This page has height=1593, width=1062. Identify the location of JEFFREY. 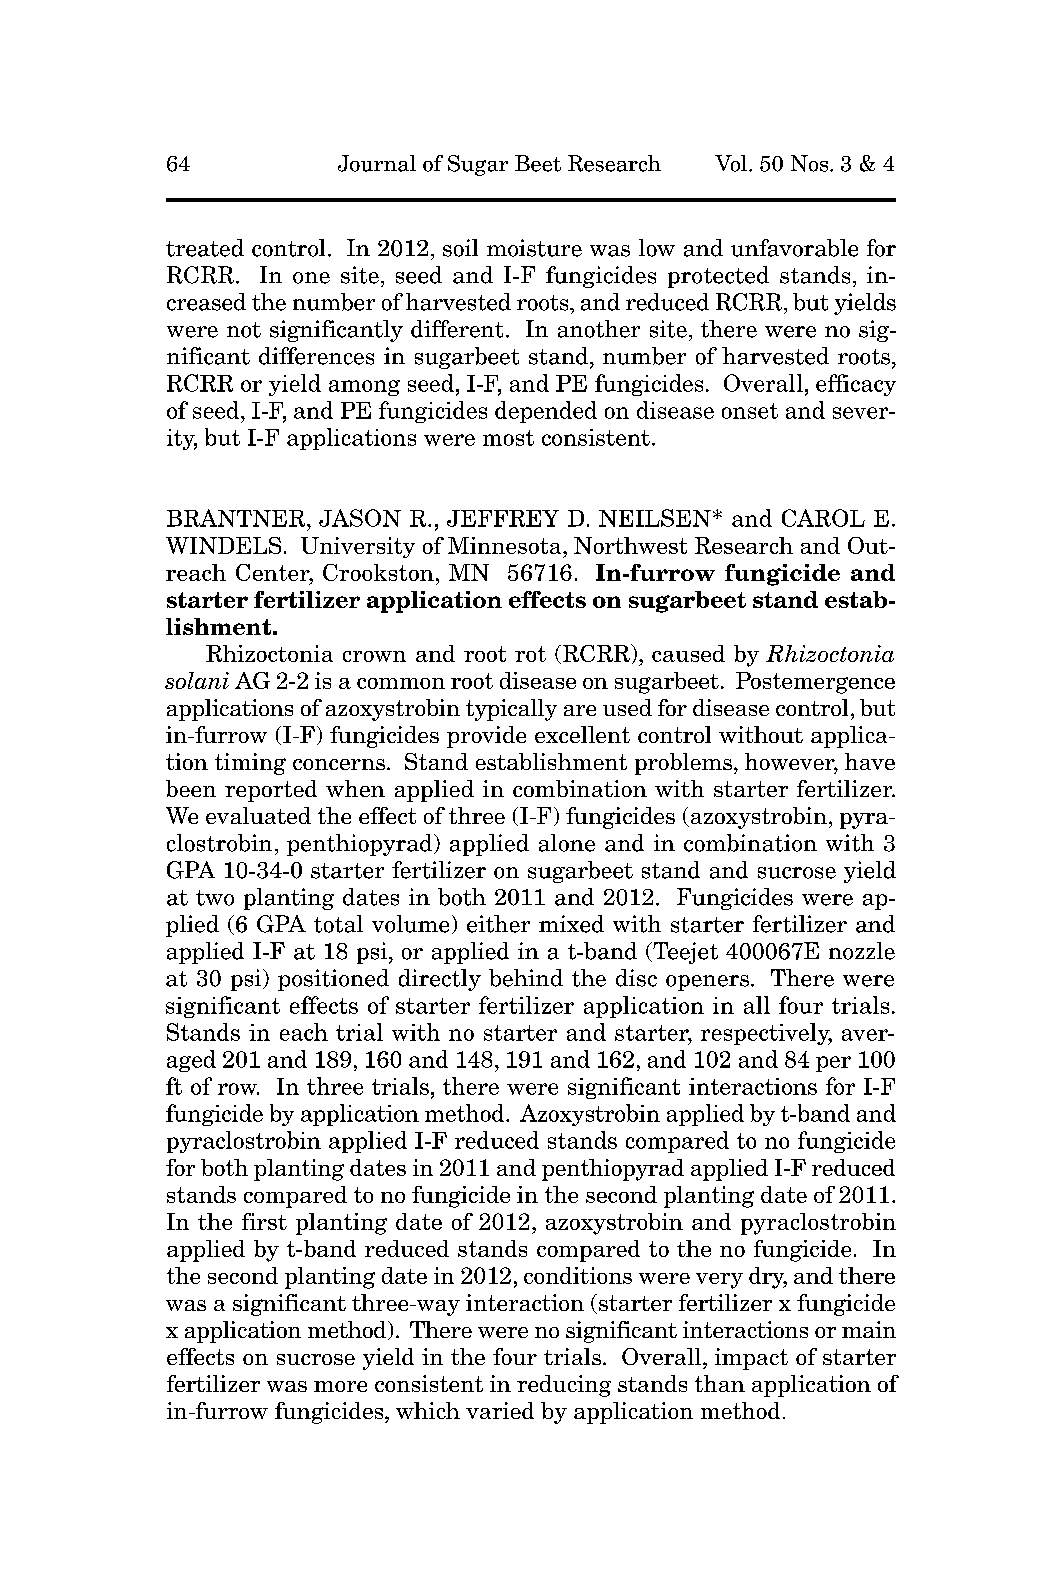
(503, 518).
